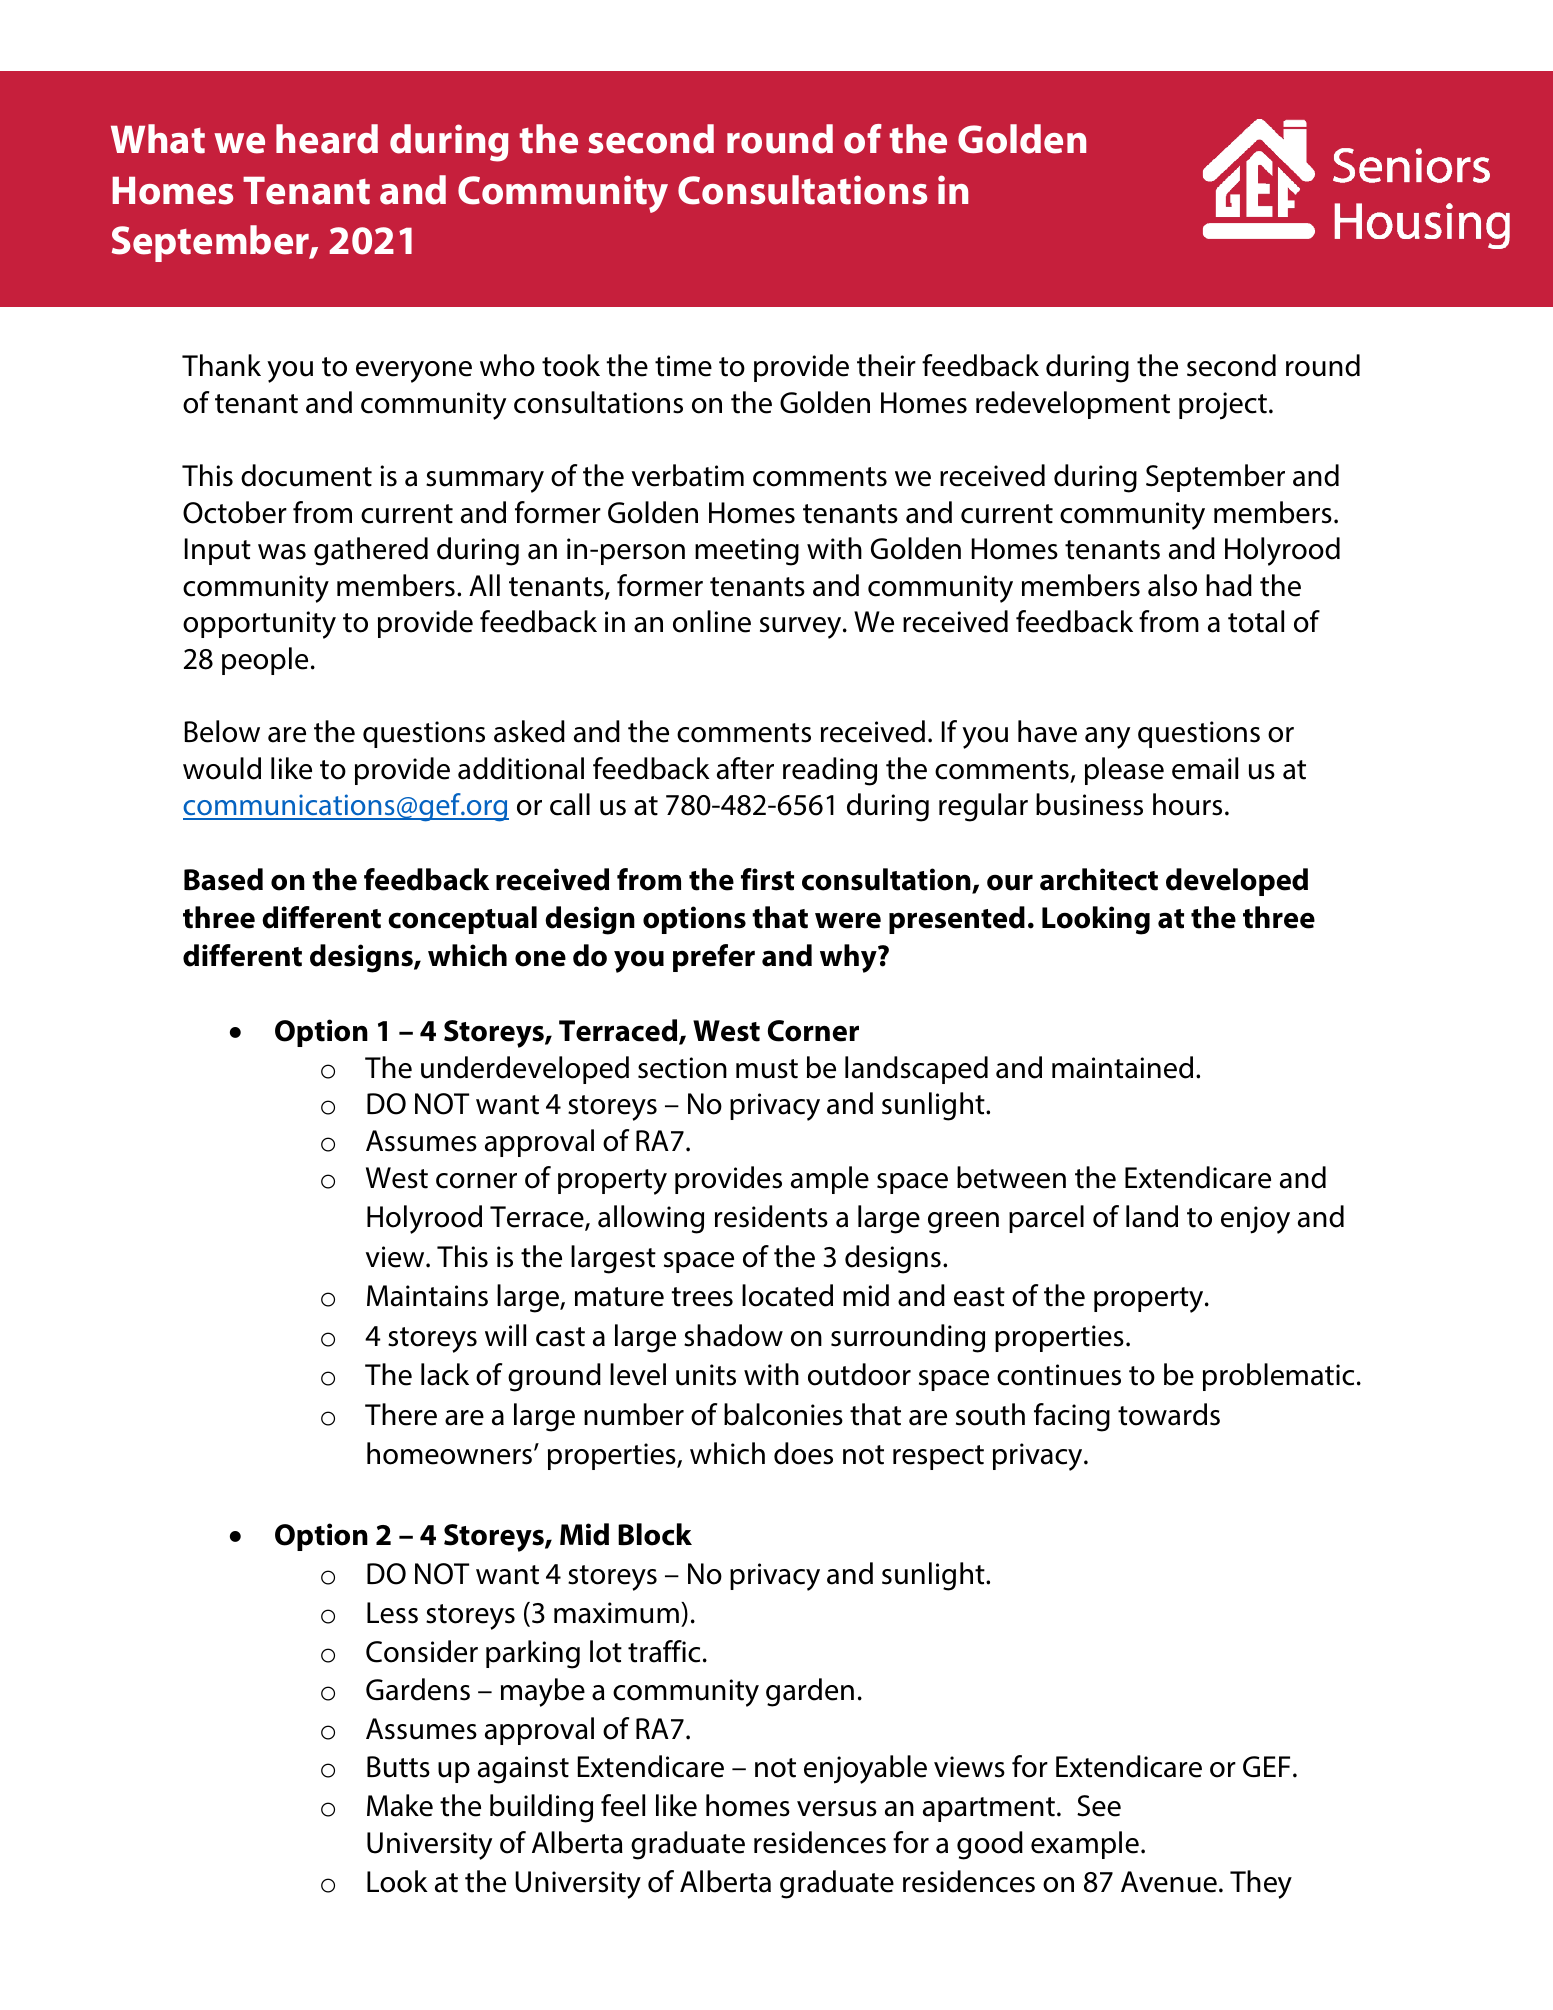 The height and width of the document is (2010, 1553). What do you see at coordinates (745, 768) in the document?
I see `after` at bounding box center [745, 768].
